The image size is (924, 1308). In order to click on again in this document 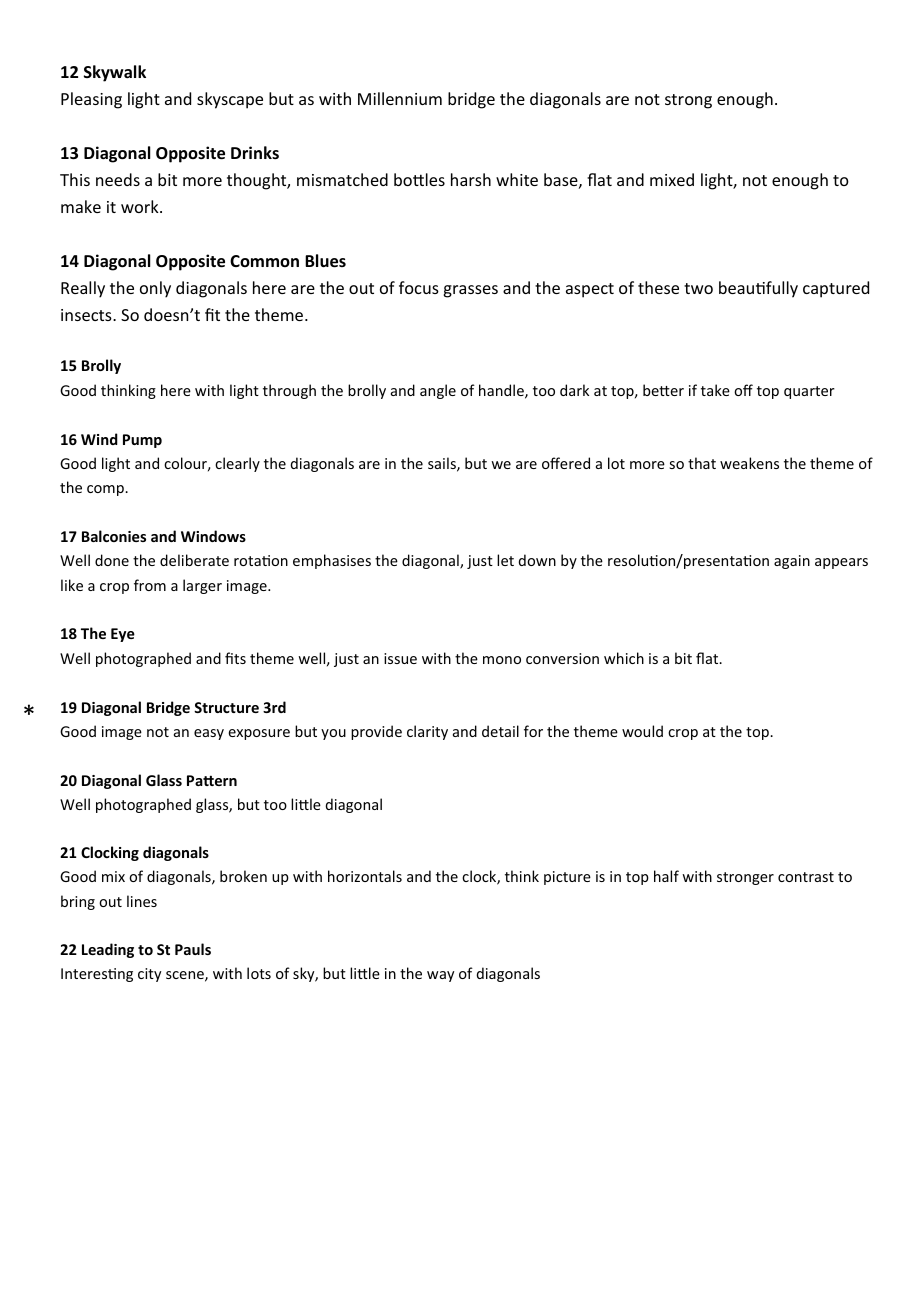, I will do `click(792, 562)`.
